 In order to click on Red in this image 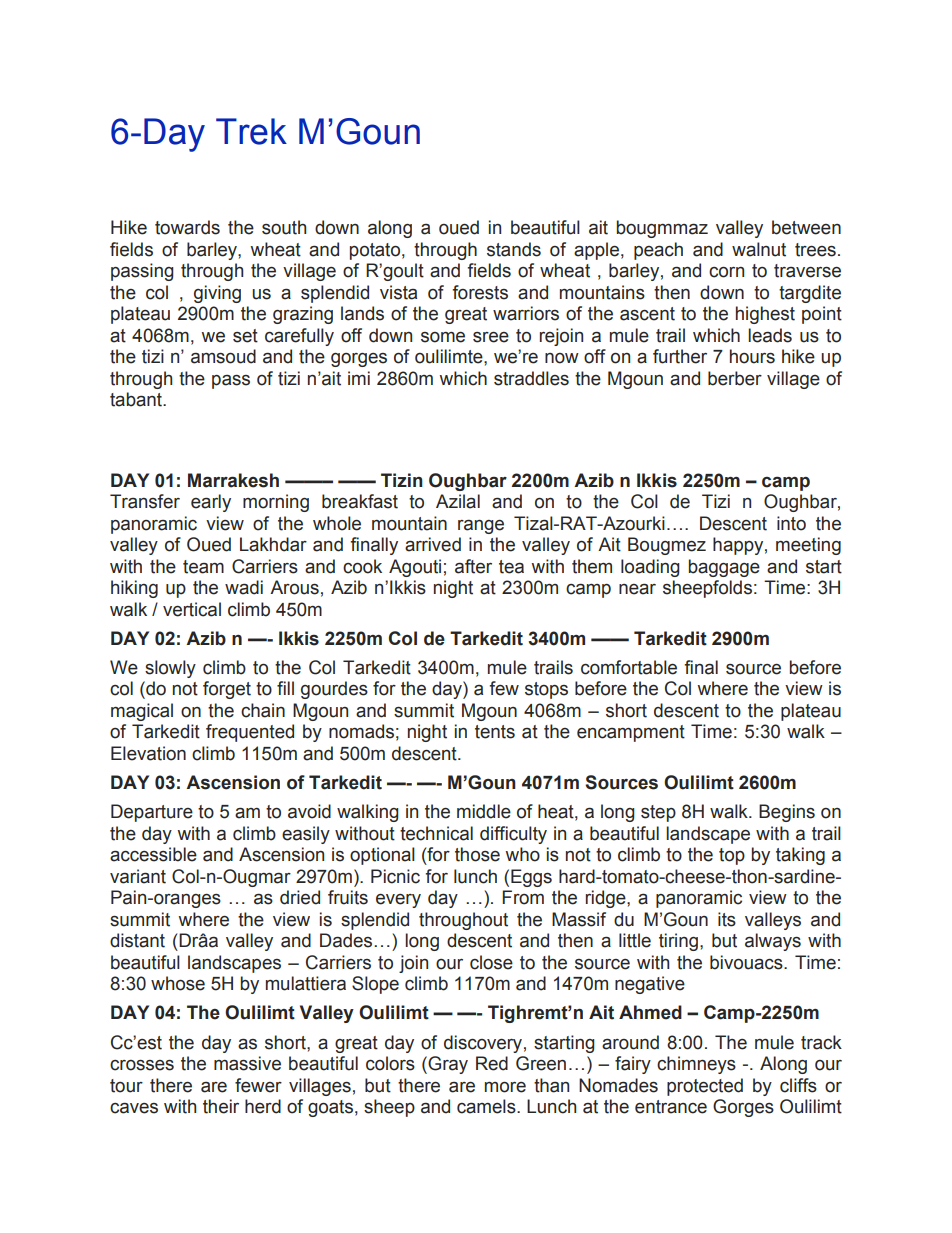, I will do `click(492, 1063)`.
